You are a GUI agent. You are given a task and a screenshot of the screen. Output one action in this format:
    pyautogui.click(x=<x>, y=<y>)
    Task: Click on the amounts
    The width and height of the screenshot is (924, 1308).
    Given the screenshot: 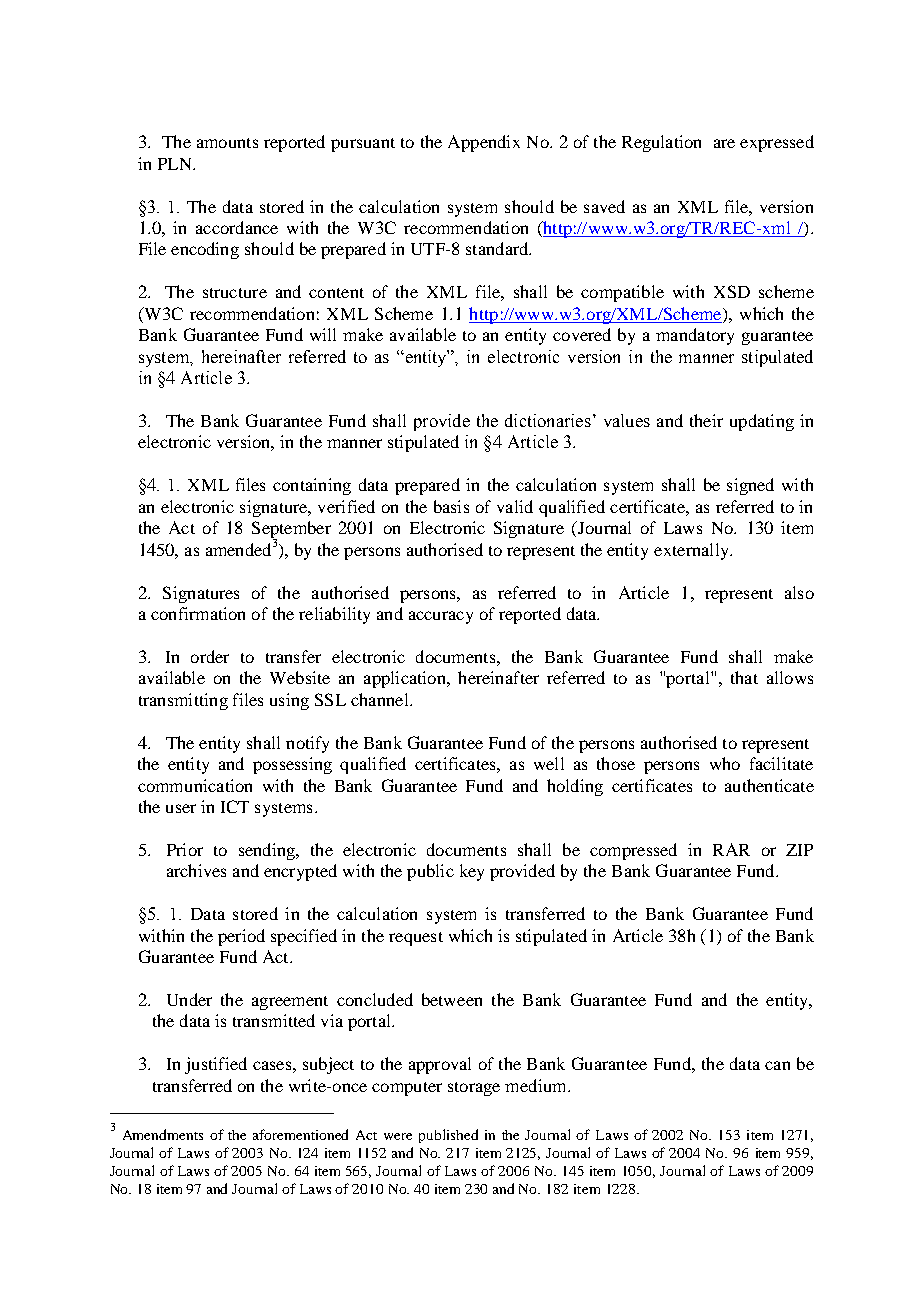 What is the action you would take?
    pyautogui.click(x=227, y=143)
